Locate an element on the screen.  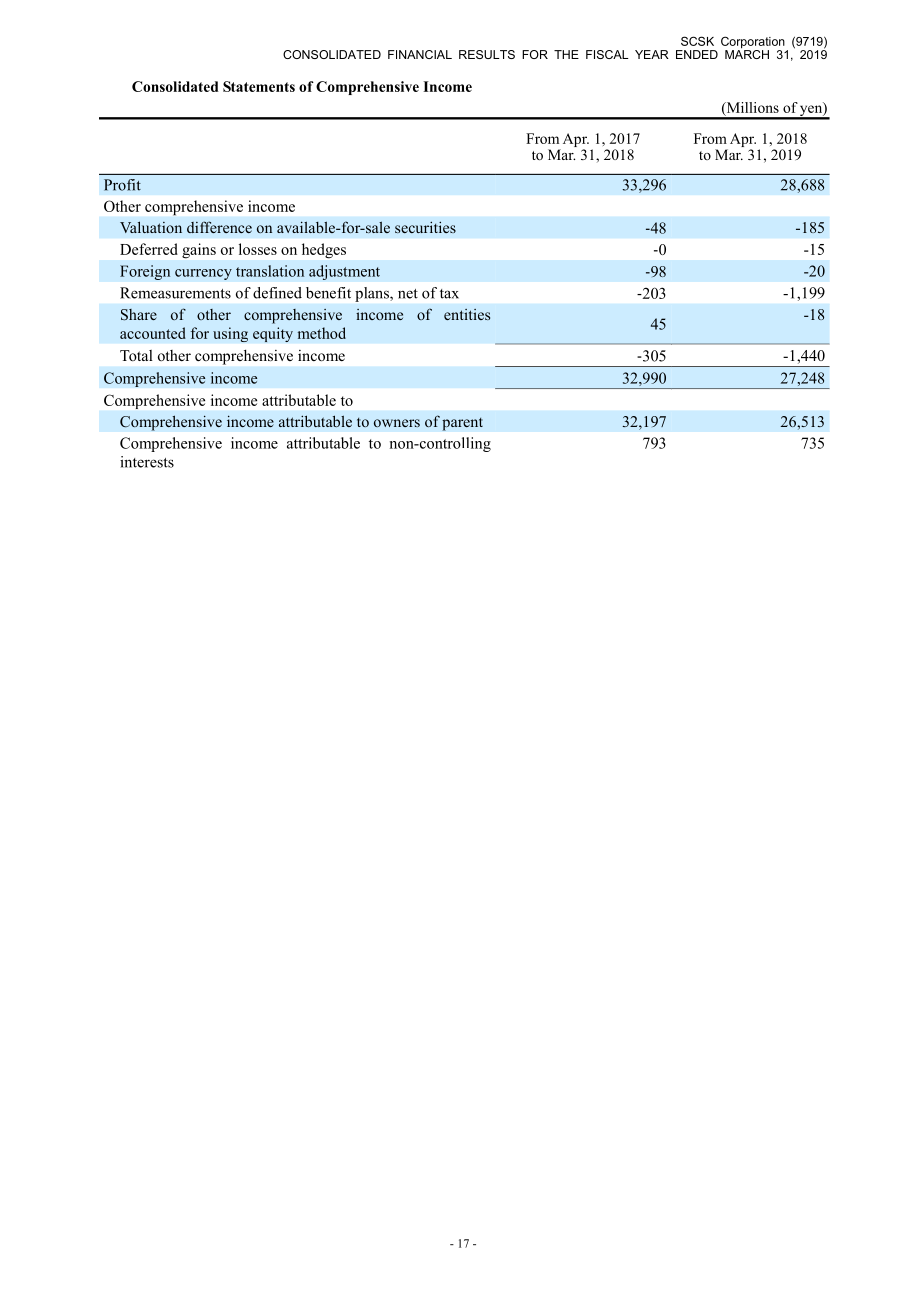
entities is located at coordinates (467, 314).
